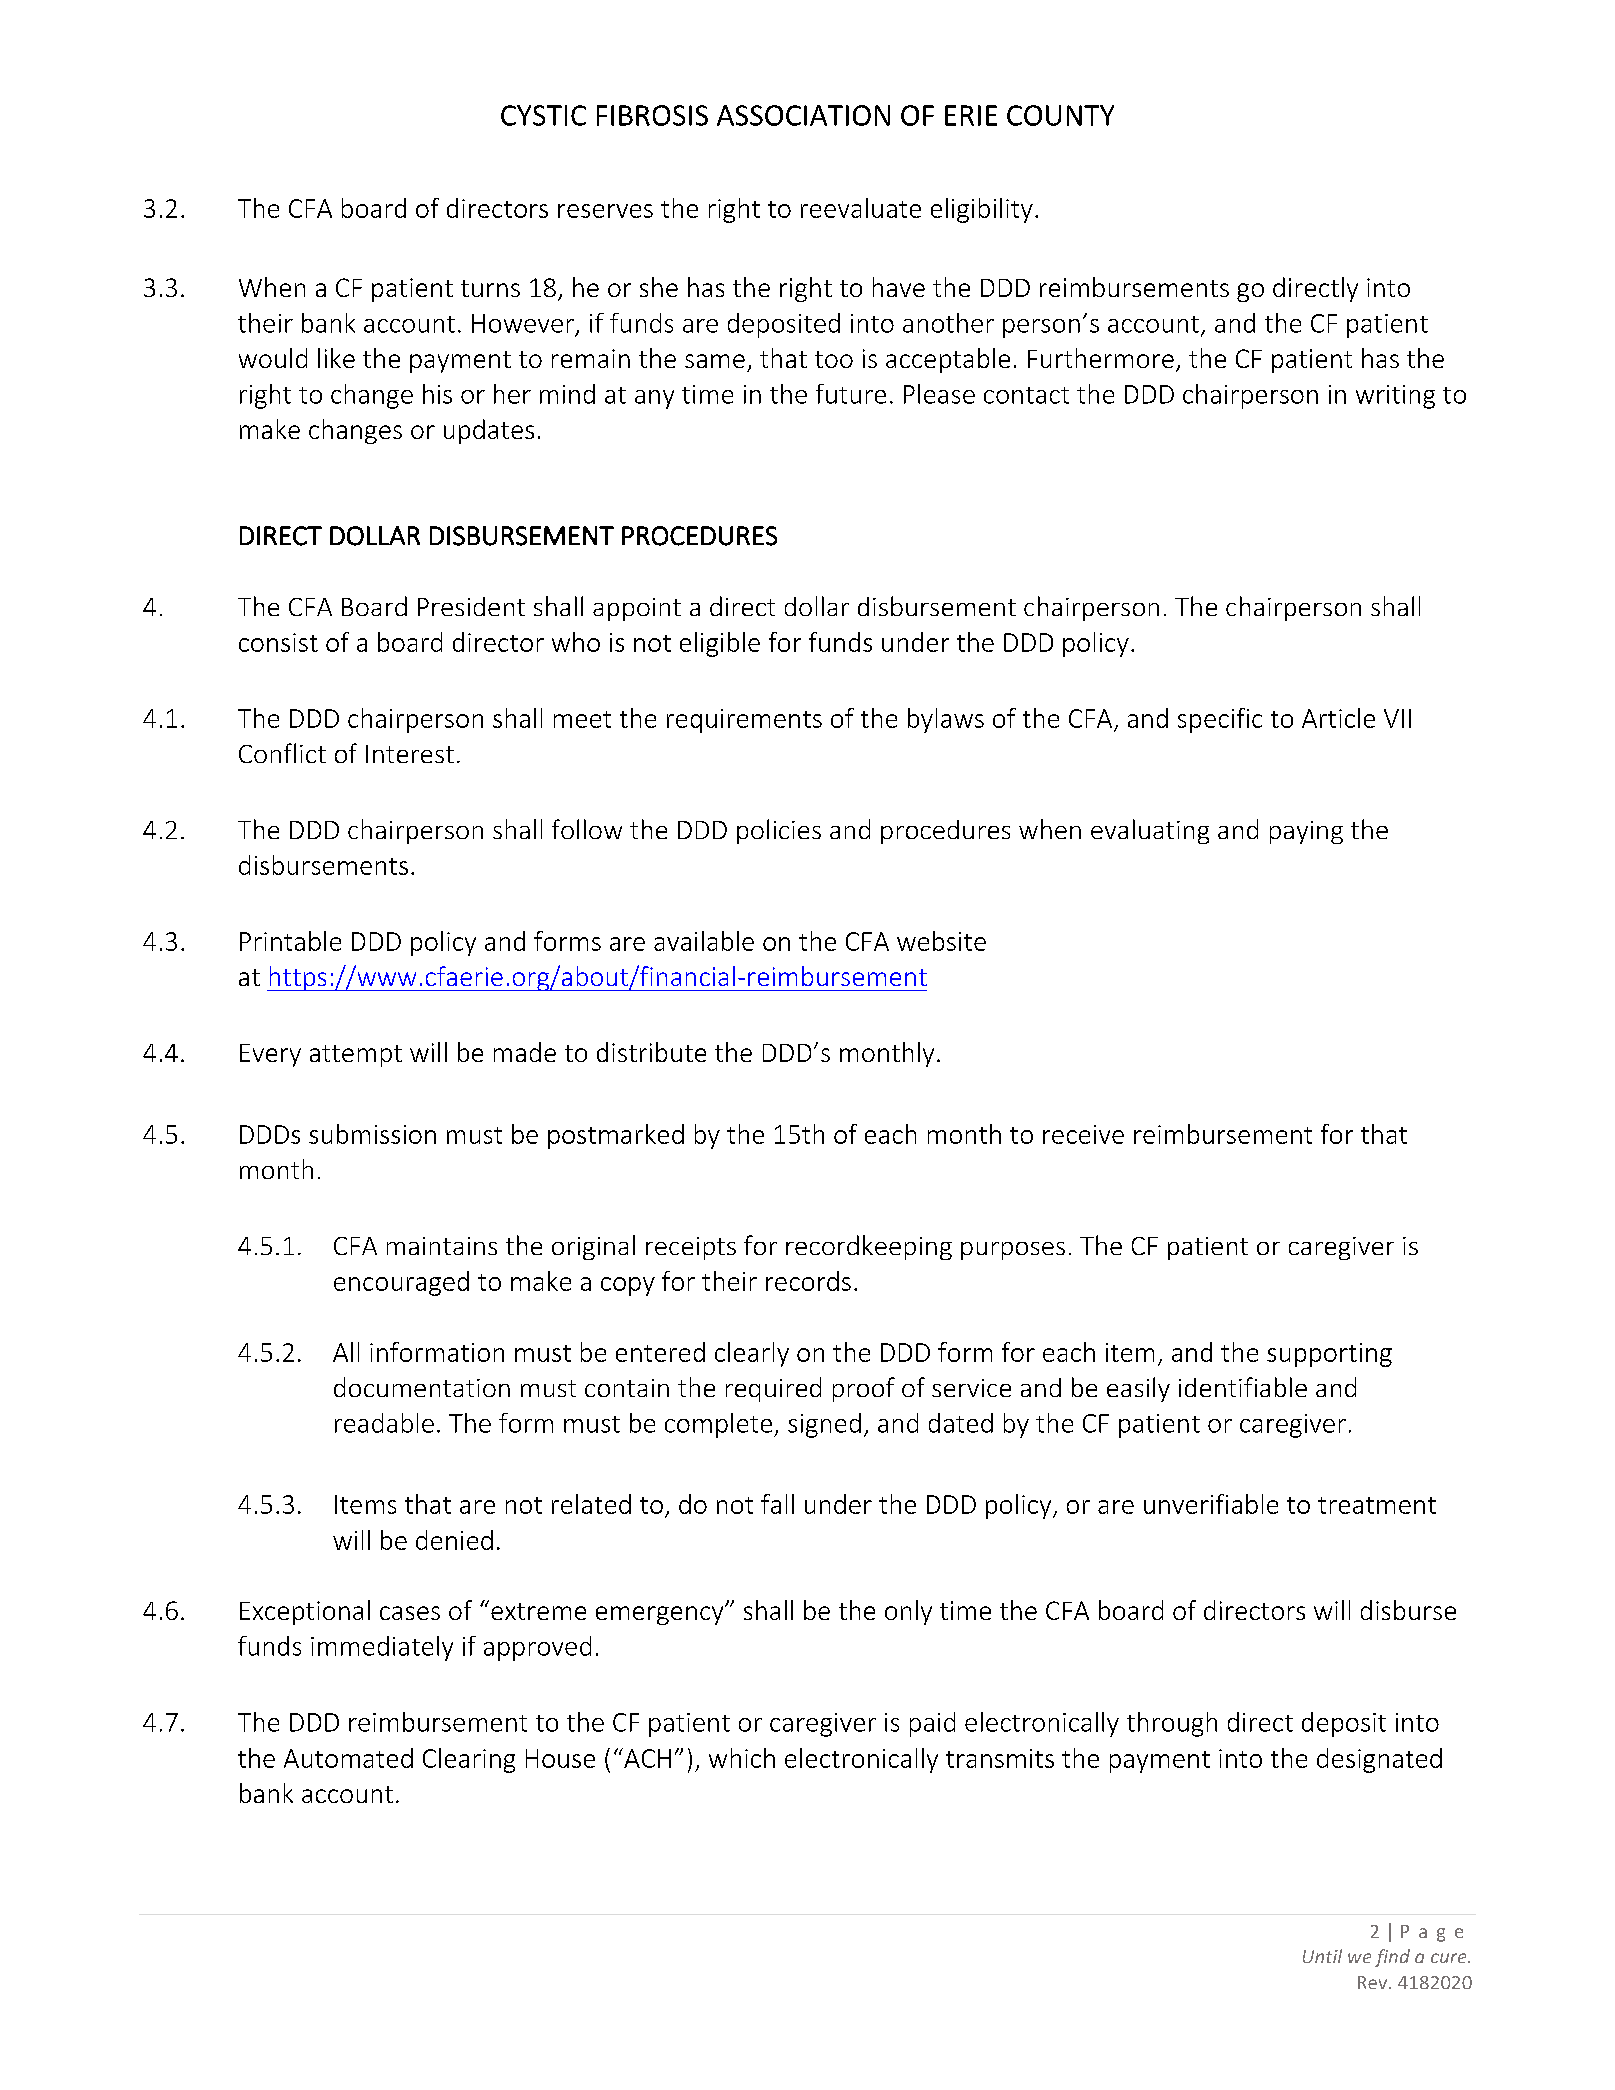  Describe the element at coordinates (1377, 1505) in the document. I see `treatment` at that location.
